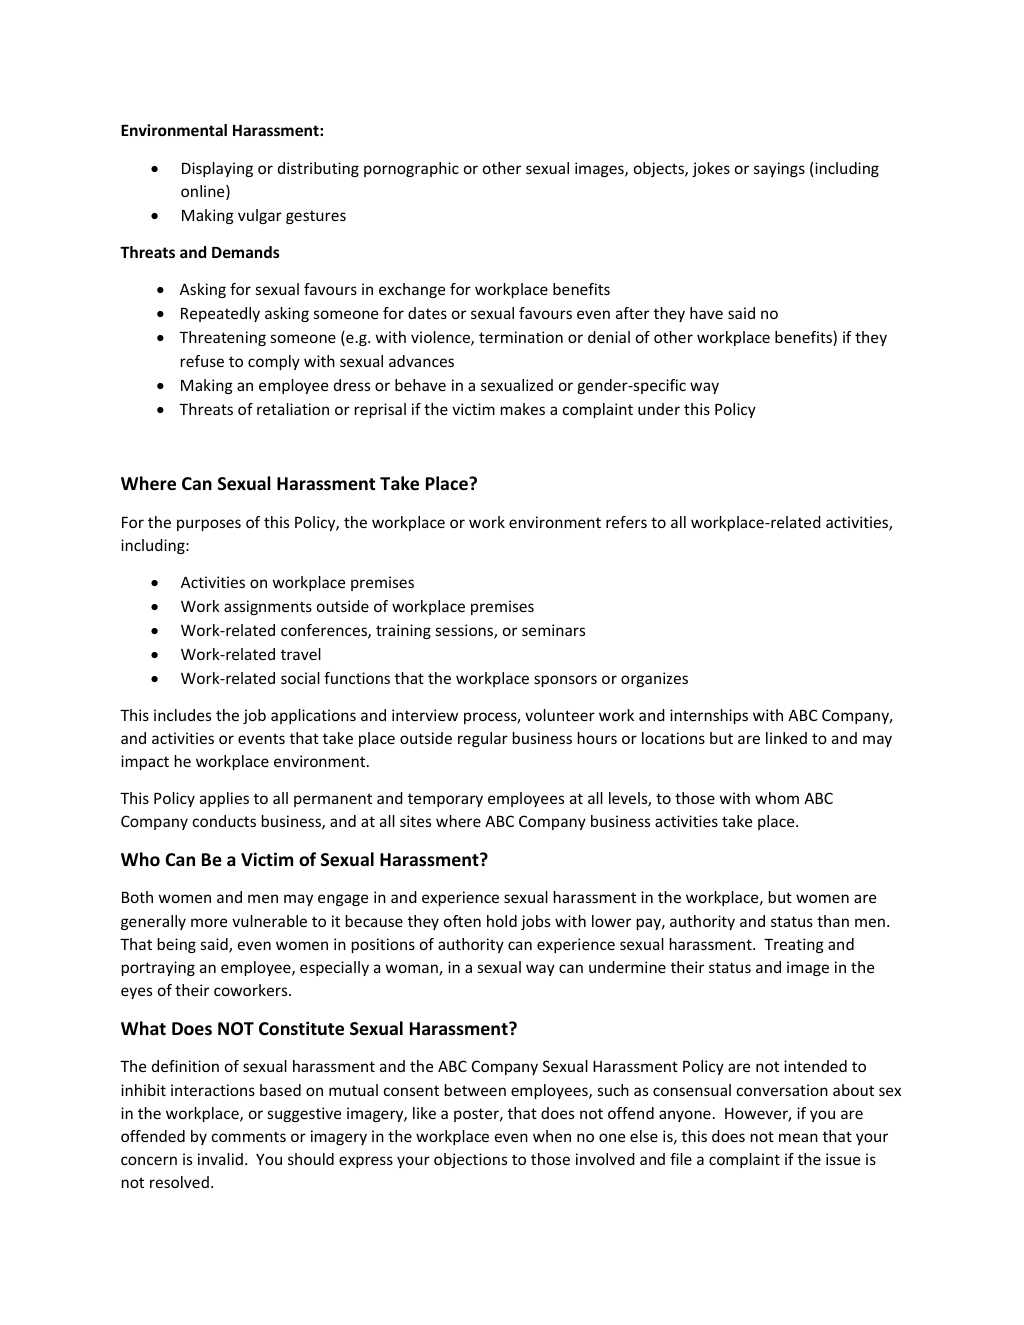 The height and width of the page is (1325, 1024). I want to click on sponsors, so click(565, 681).
